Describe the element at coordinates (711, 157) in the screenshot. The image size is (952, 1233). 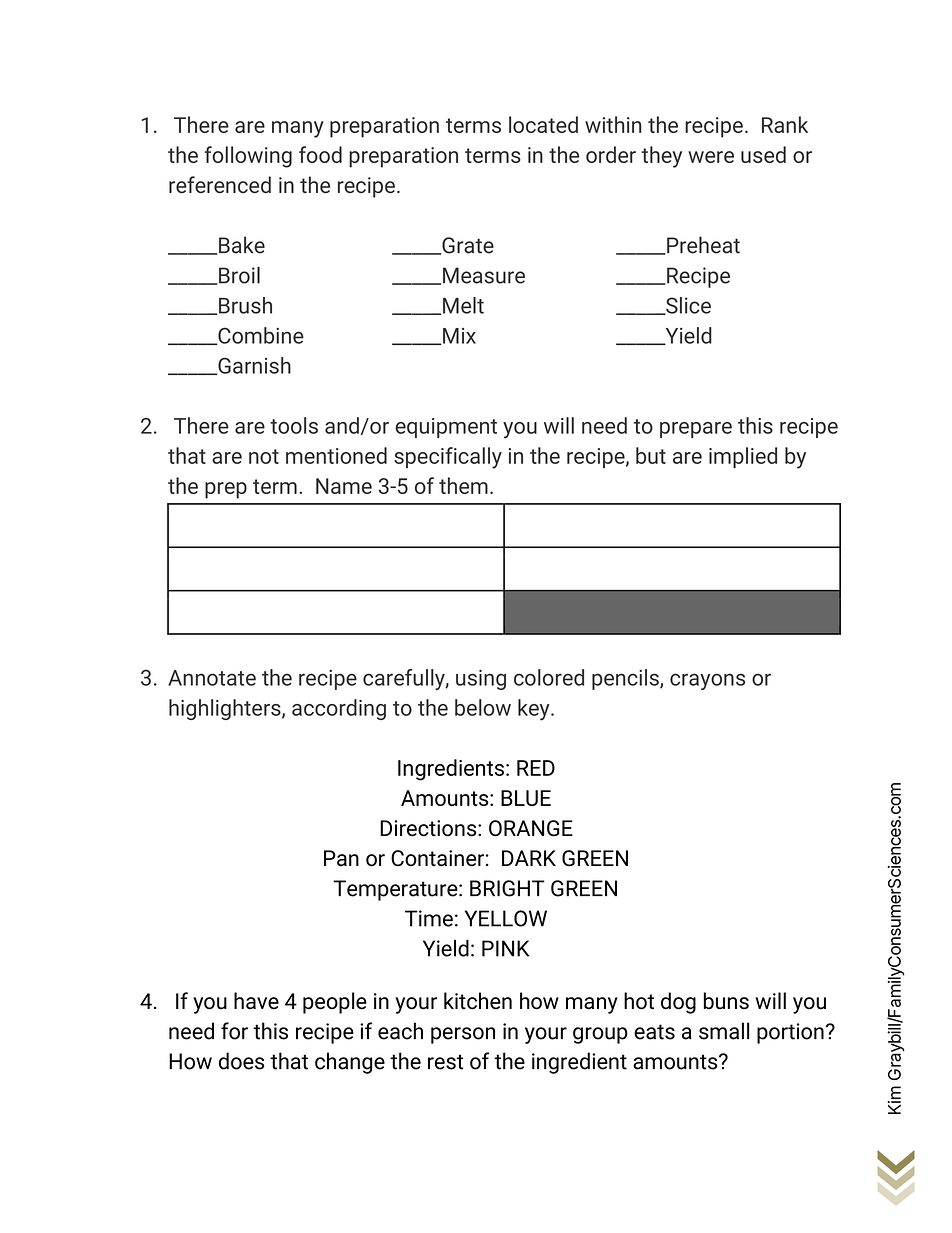
I see `were` at that location.
